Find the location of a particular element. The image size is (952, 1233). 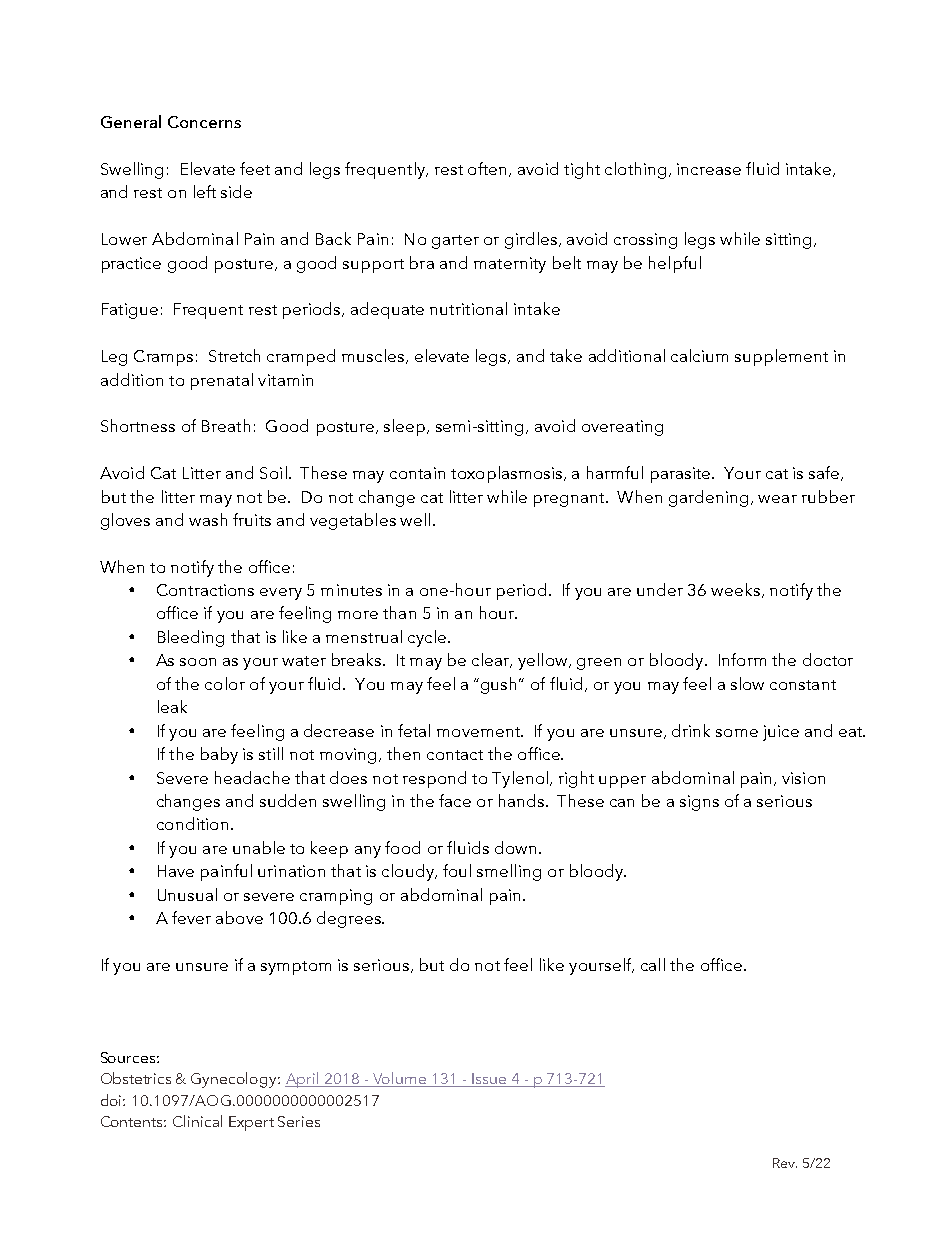

supplement is located at coordinates (781, 357).
